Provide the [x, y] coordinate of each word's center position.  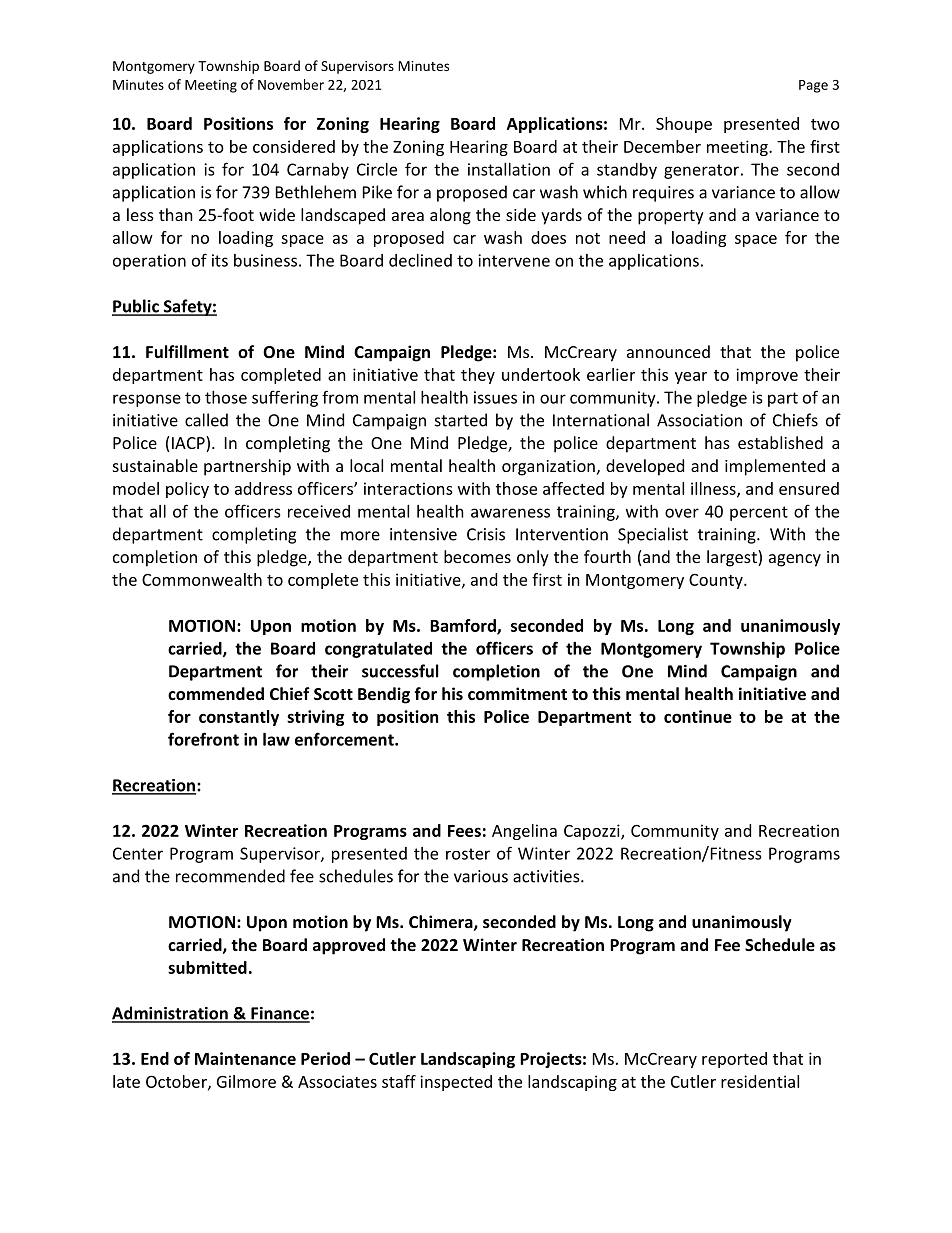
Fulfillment [187, 351]
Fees [464, 831]
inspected [456, 1083]
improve [767, 376]
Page [813, 86]
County [717, 581]
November [291, 84]
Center [138, 853]
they [478, 376]
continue [698, 716]
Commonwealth [202, 579]
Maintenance [245, 1058]
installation [509, 169]
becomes [477, 556]
